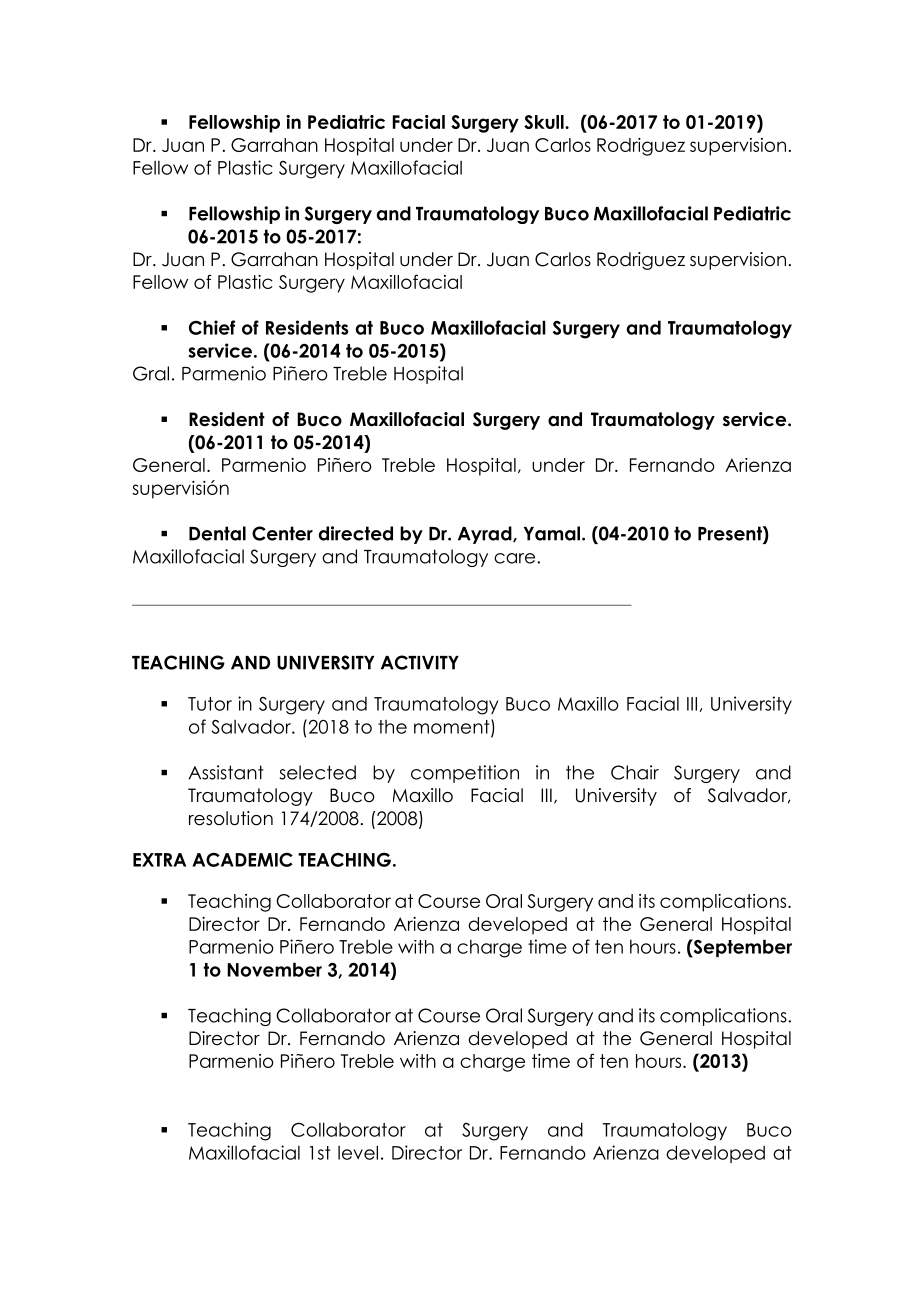 The height and width of the screenshot is (1308, 924). I want to click on Chief, so click(212, 327).
